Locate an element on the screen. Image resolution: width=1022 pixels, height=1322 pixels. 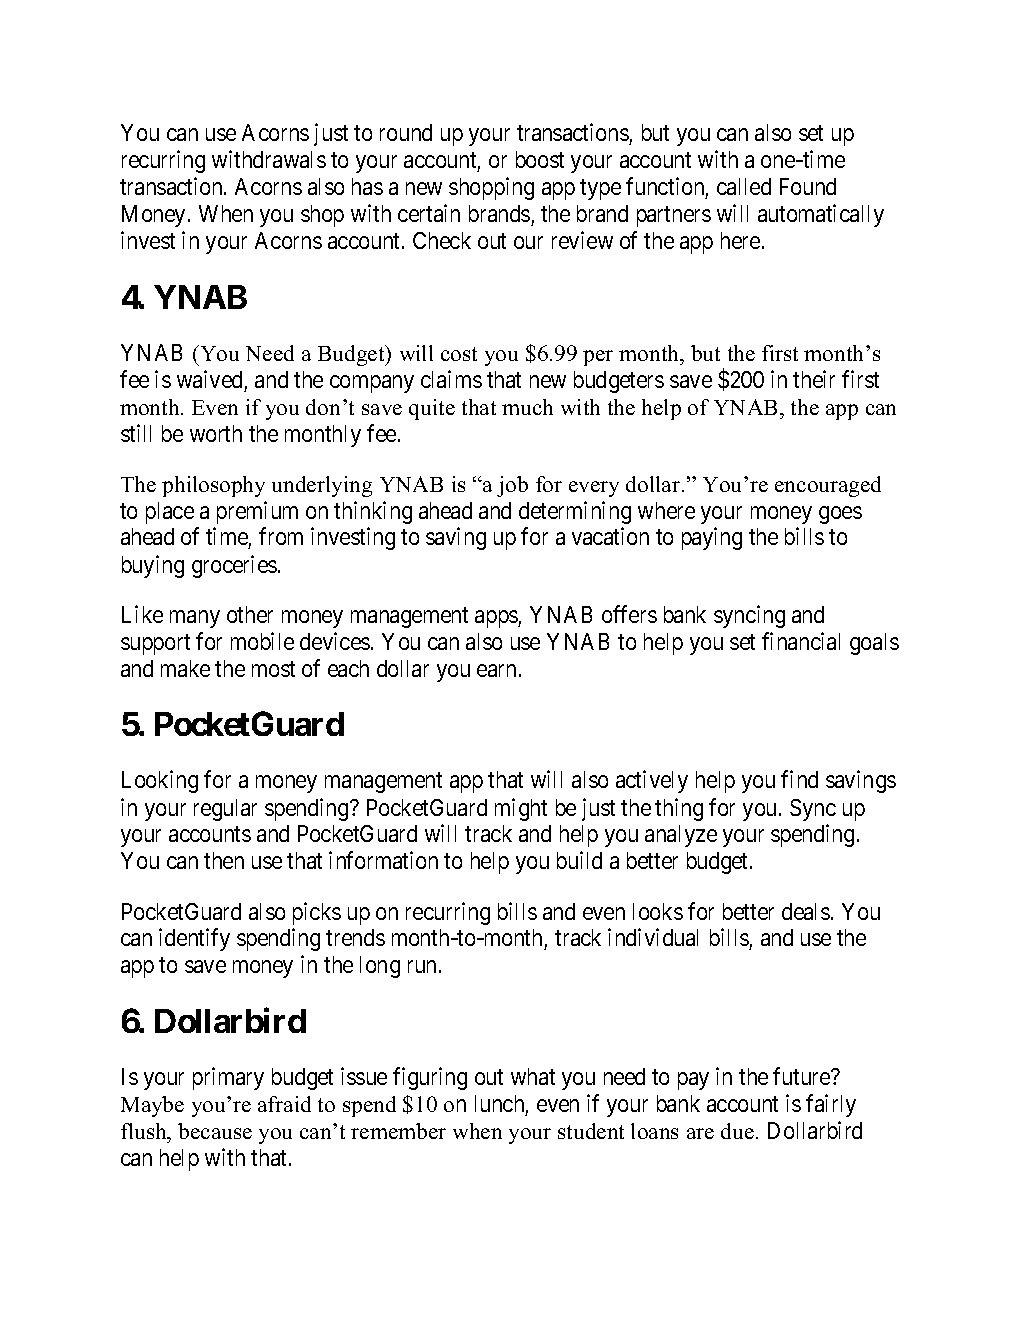
primary is located at coordinates (228, 1078).
